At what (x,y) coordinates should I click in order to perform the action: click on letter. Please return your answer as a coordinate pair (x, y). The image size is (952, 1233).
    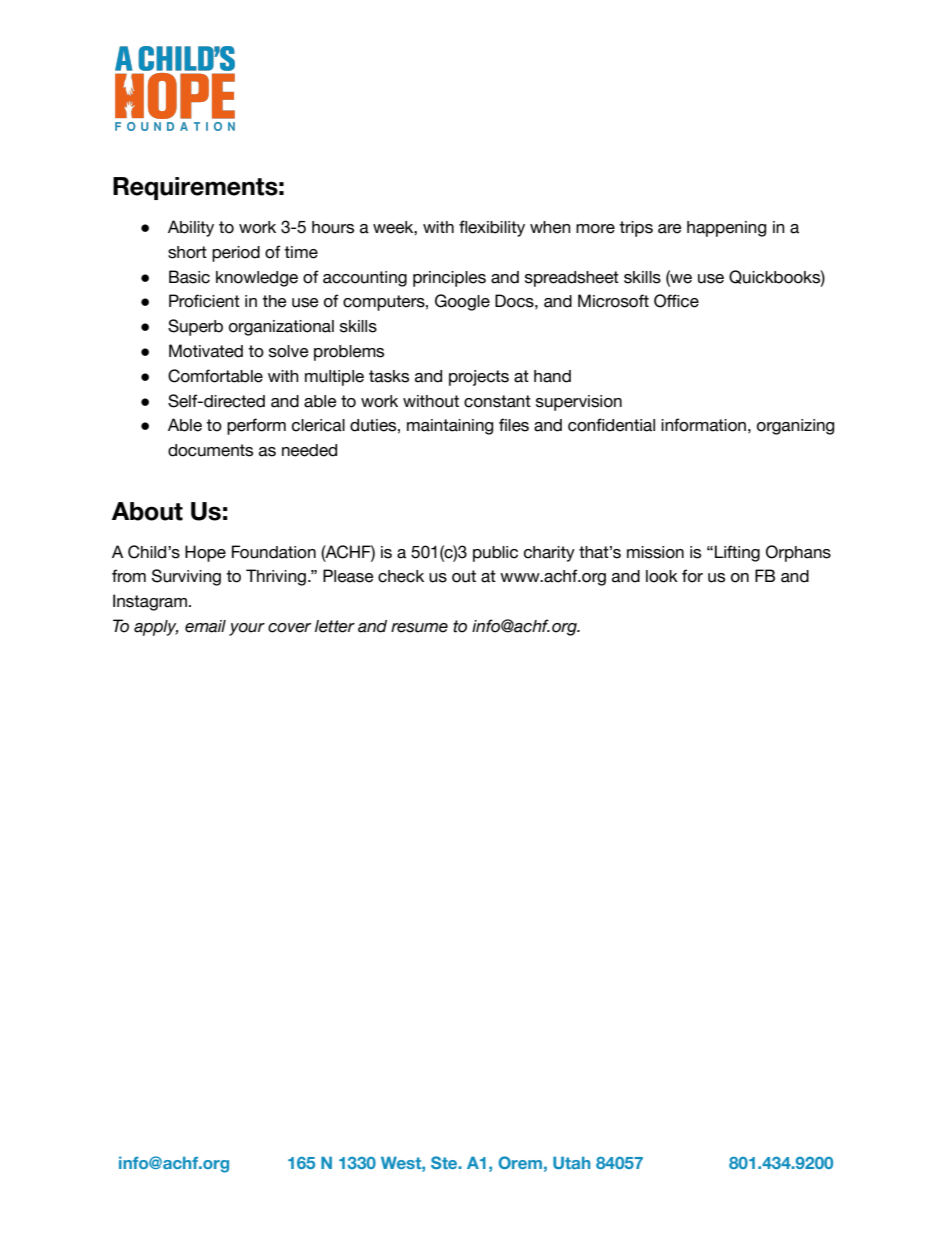
    Looking at the image, I should click on (335, 626).
